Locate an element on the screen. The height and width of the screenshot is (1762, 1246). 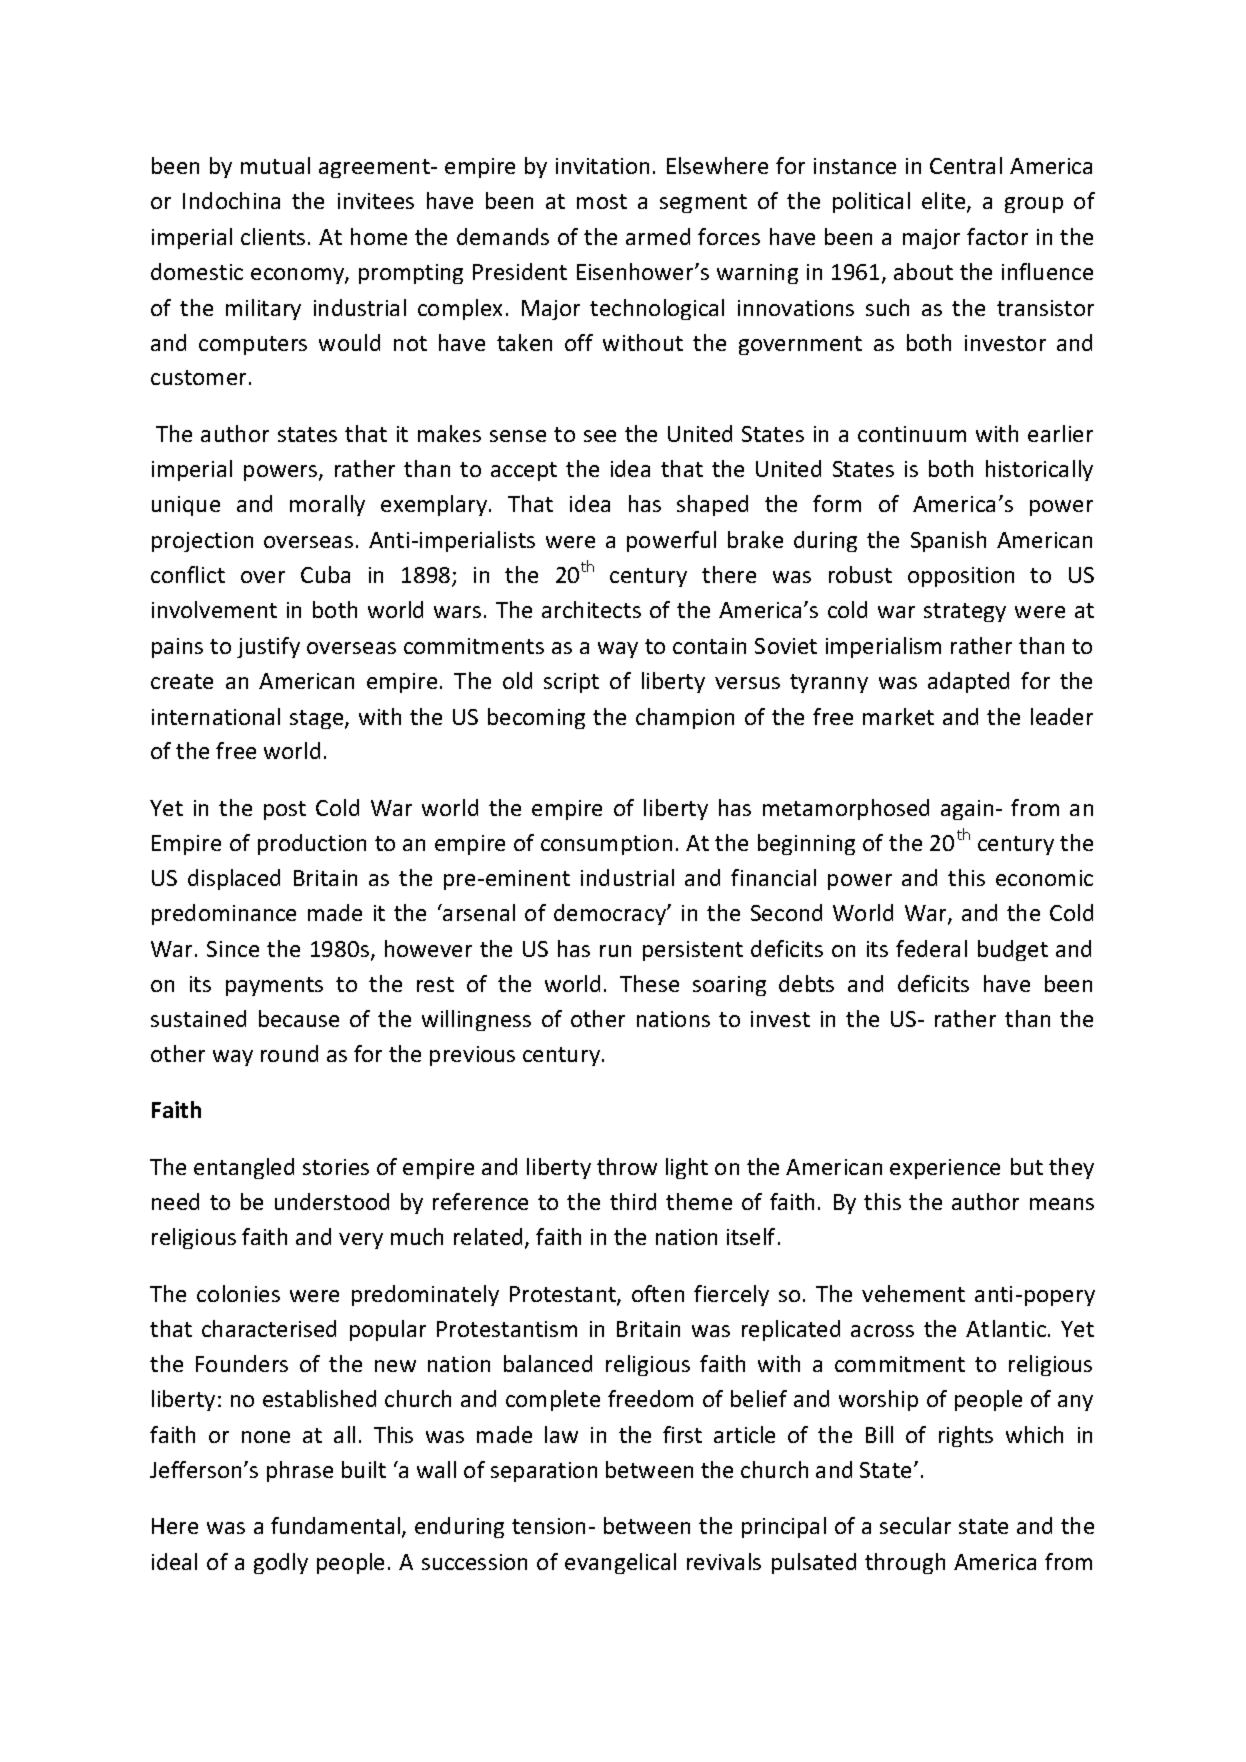
elite is located at coordinates (945, 202).
